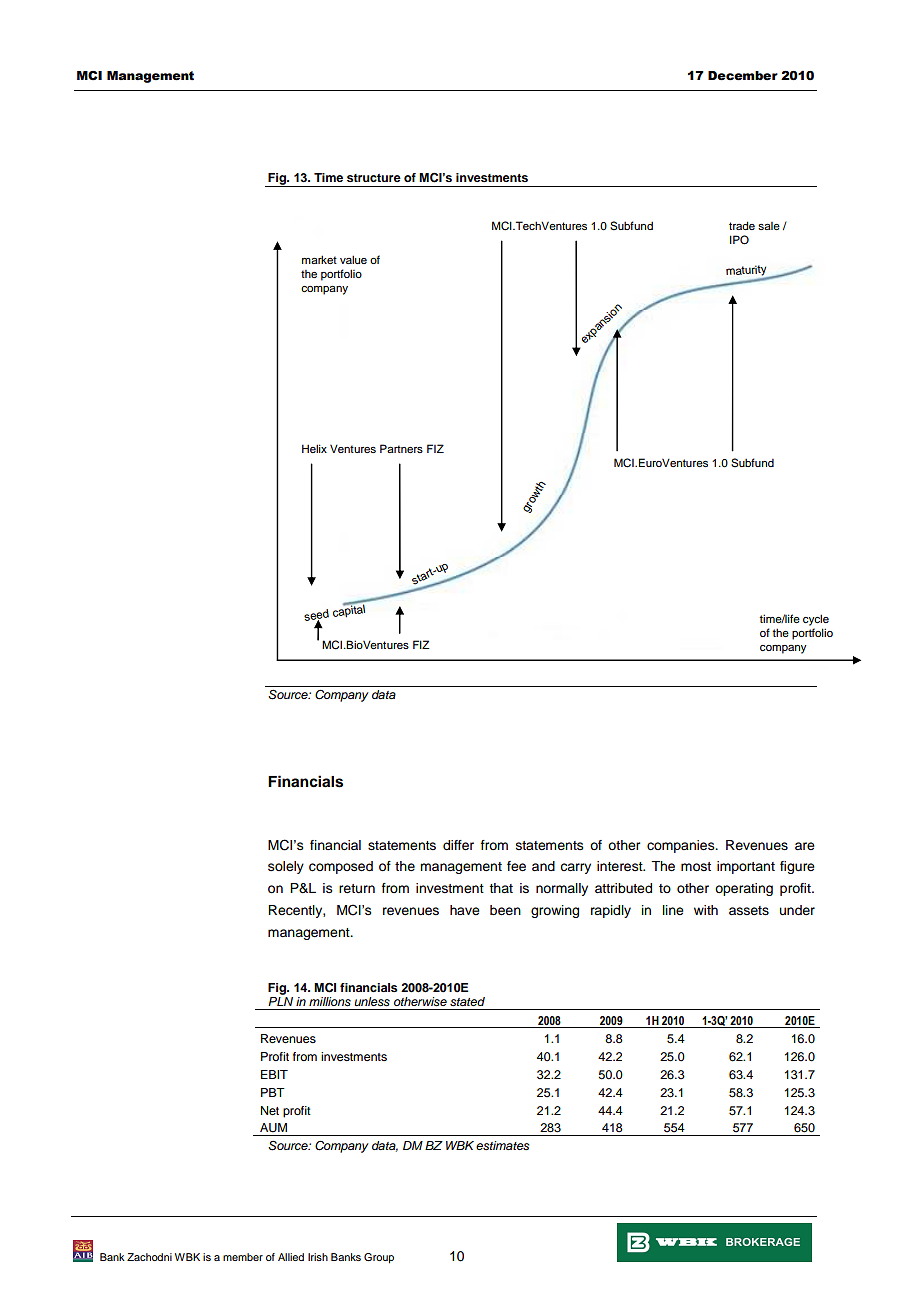 The image size is (924, 1308). Describe the element at coordinates (314, 448) in the screenshot. I see `Helix` at that location.
